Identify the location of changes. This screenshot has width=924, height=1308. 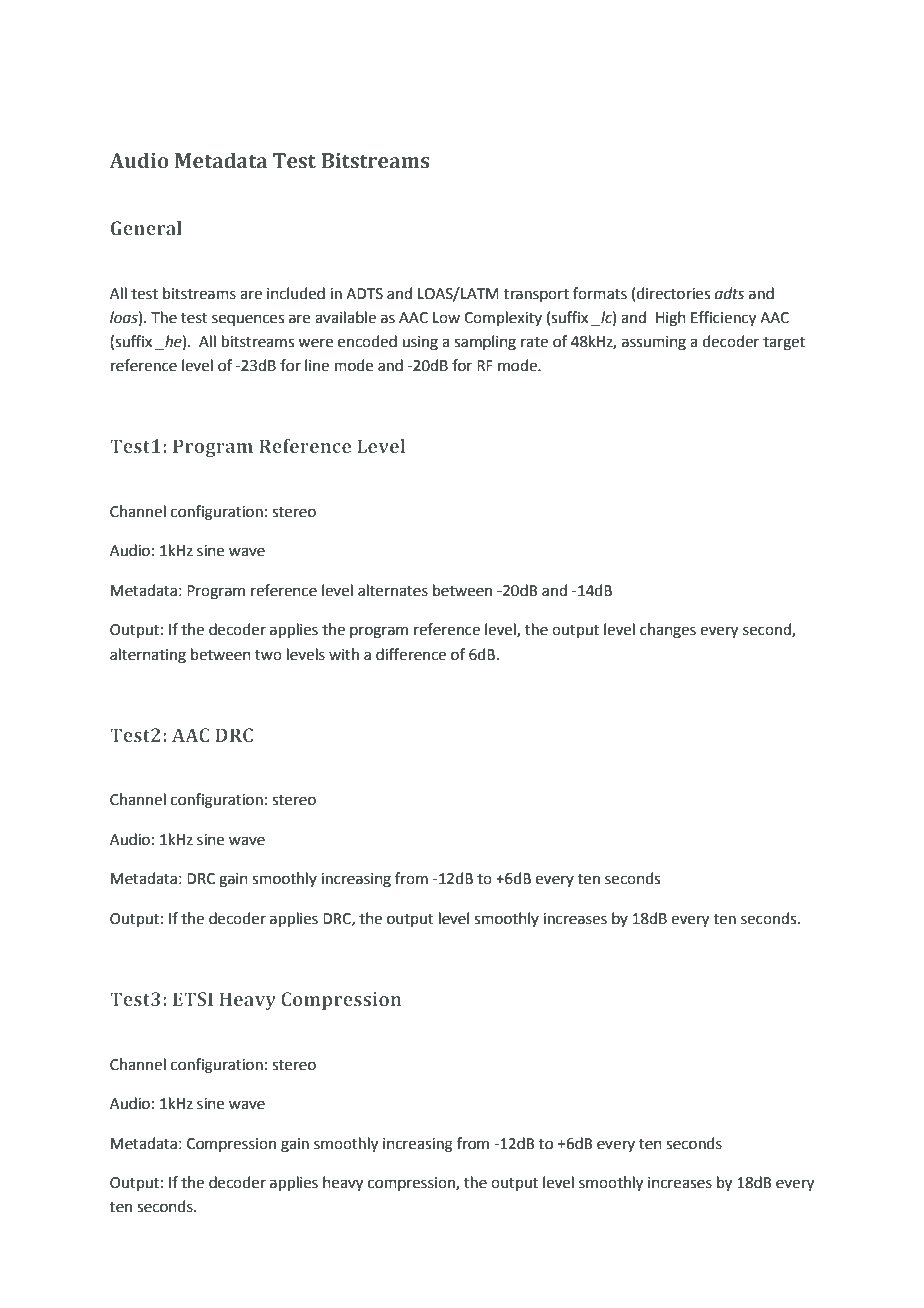
(668, 631).
